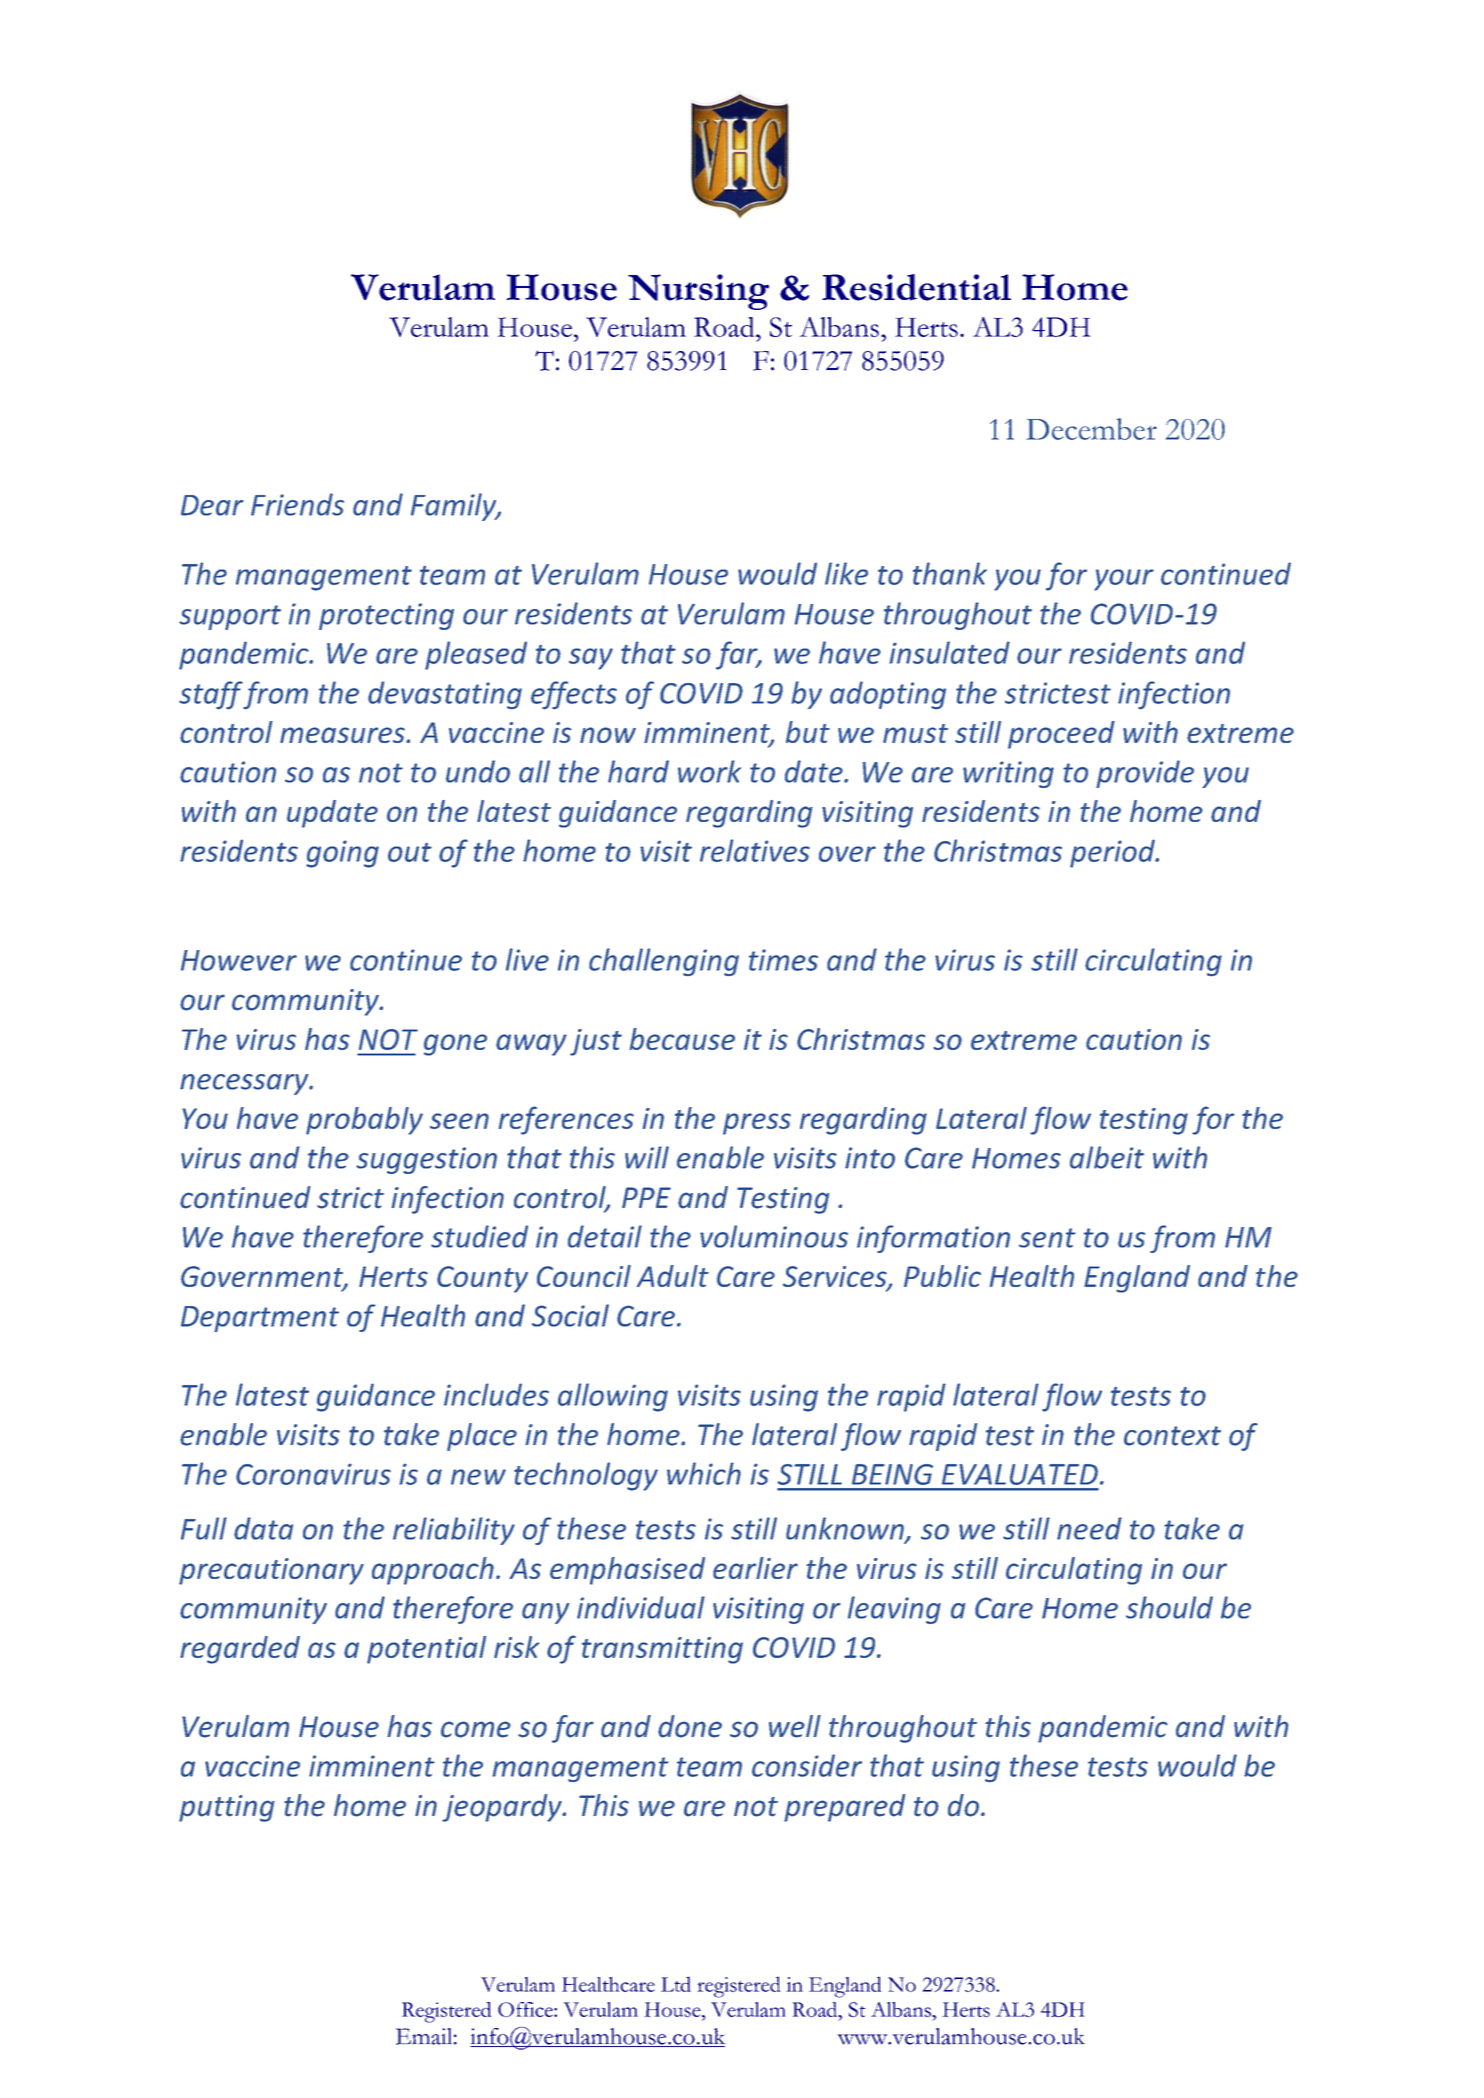  I want to click on proceed, so click(1061, 735).
